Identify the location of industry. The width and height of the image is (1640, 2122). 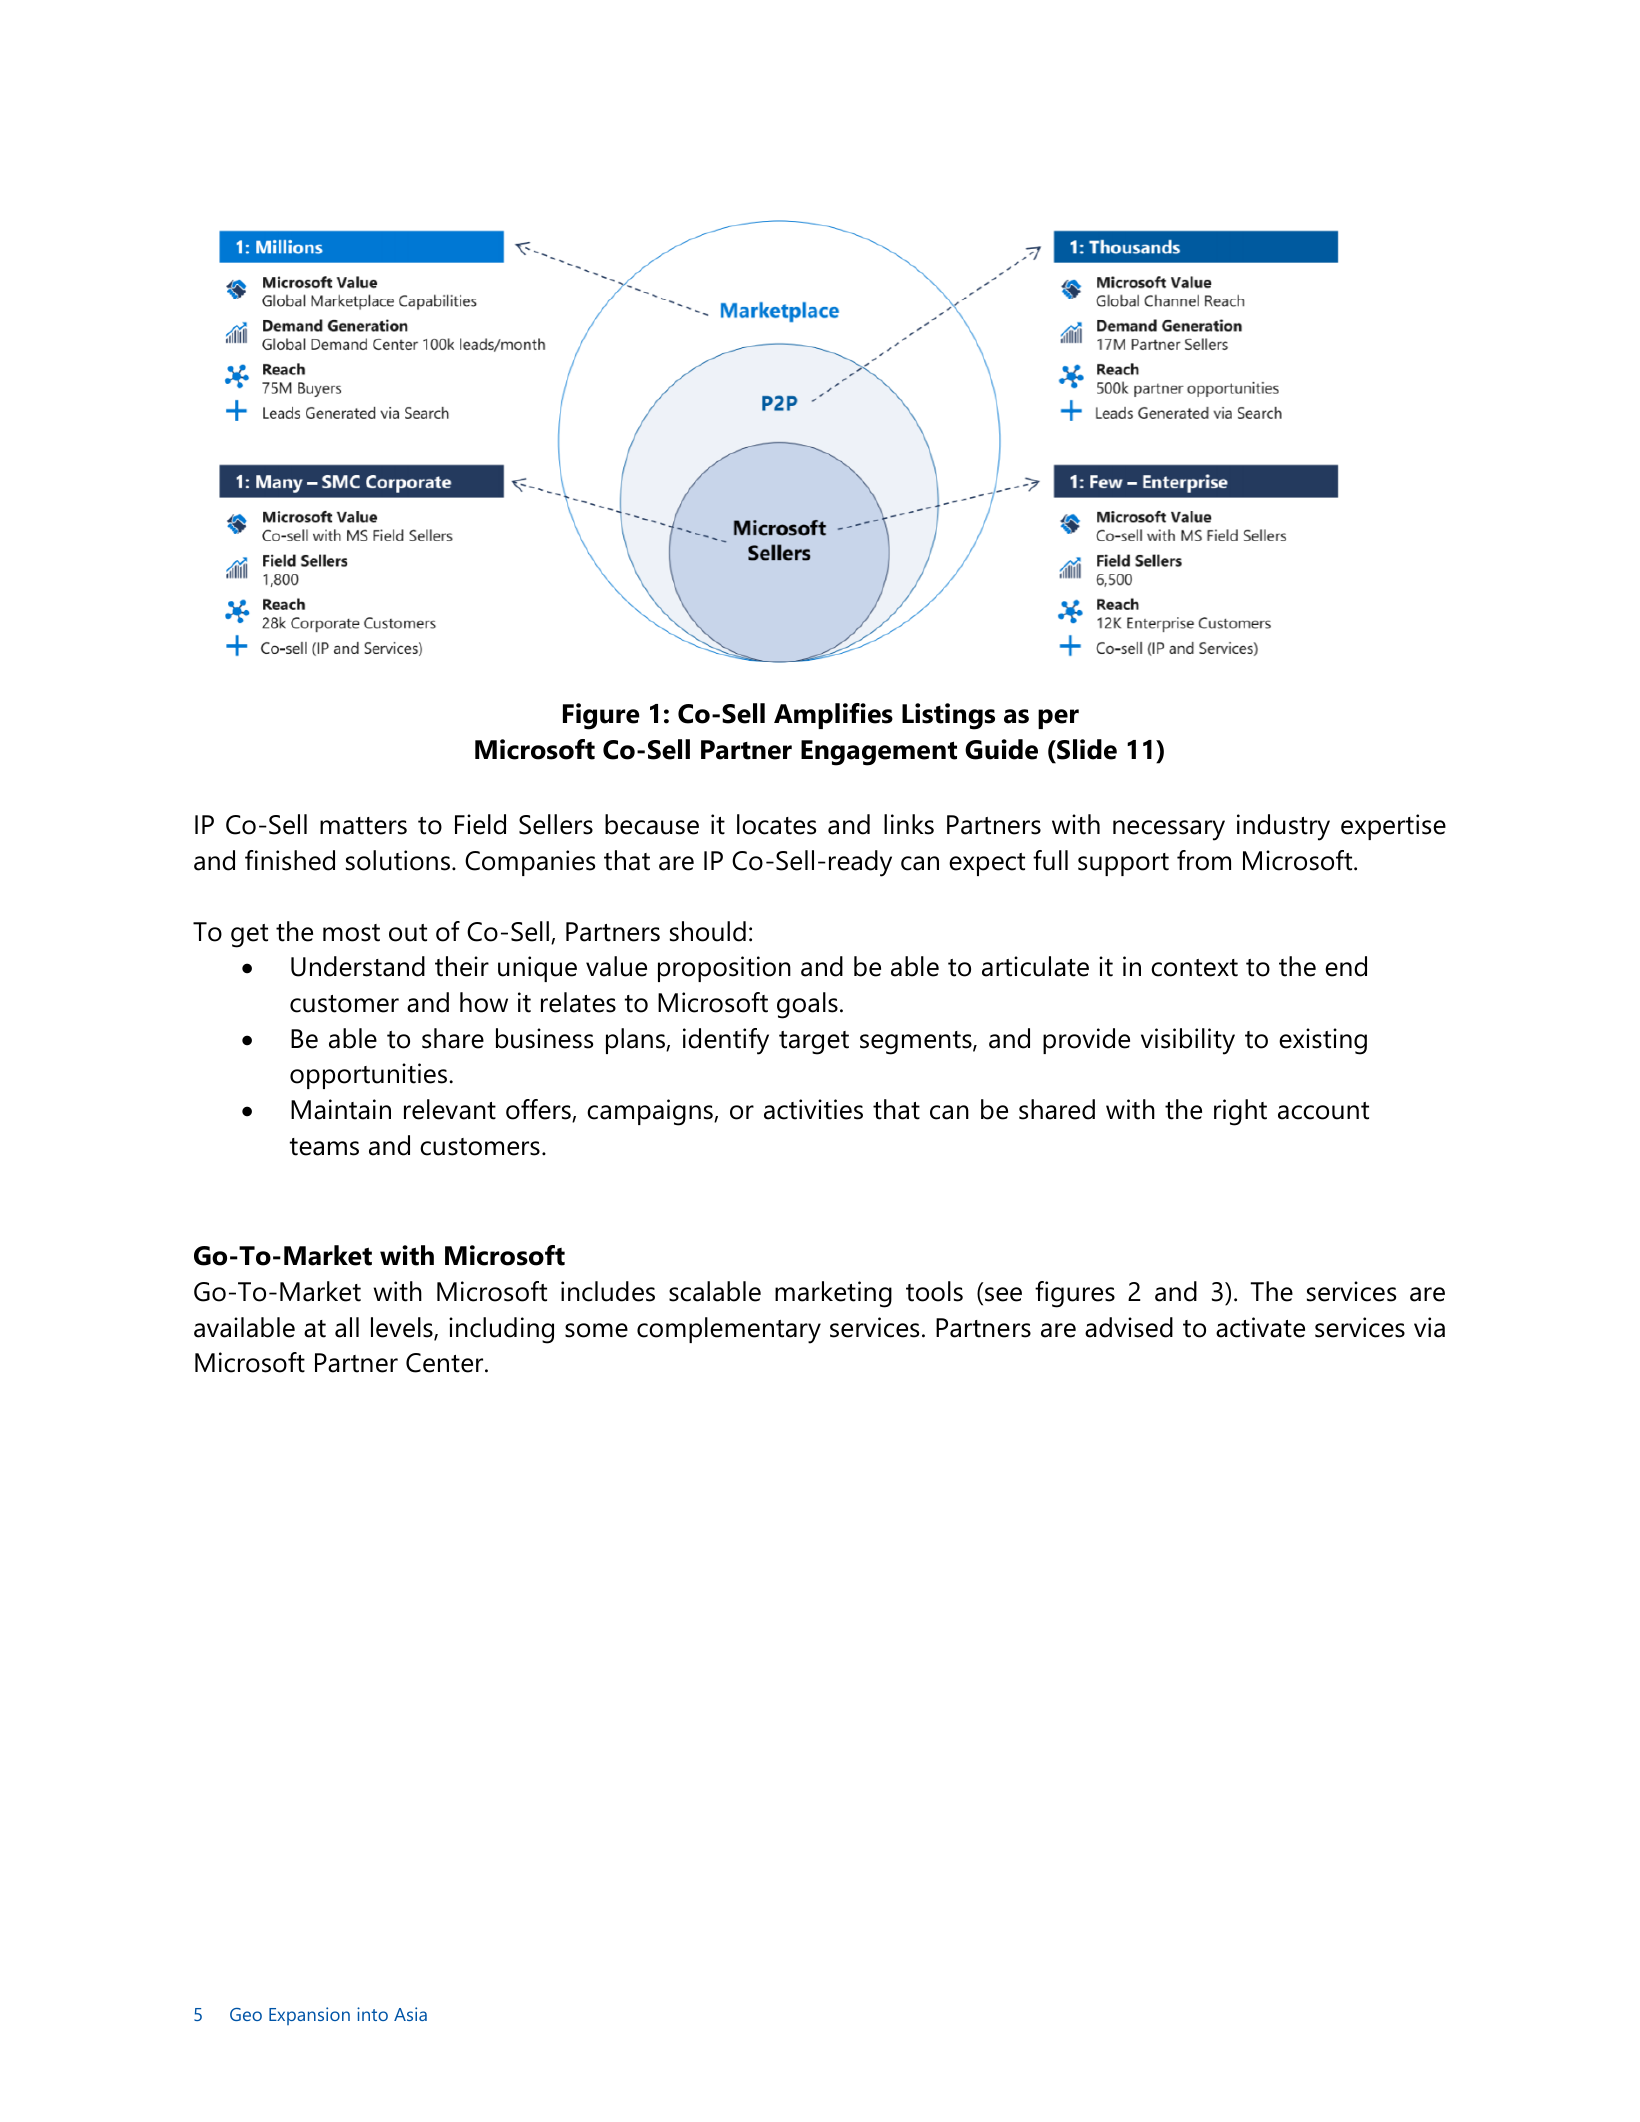
(1283, 827).
